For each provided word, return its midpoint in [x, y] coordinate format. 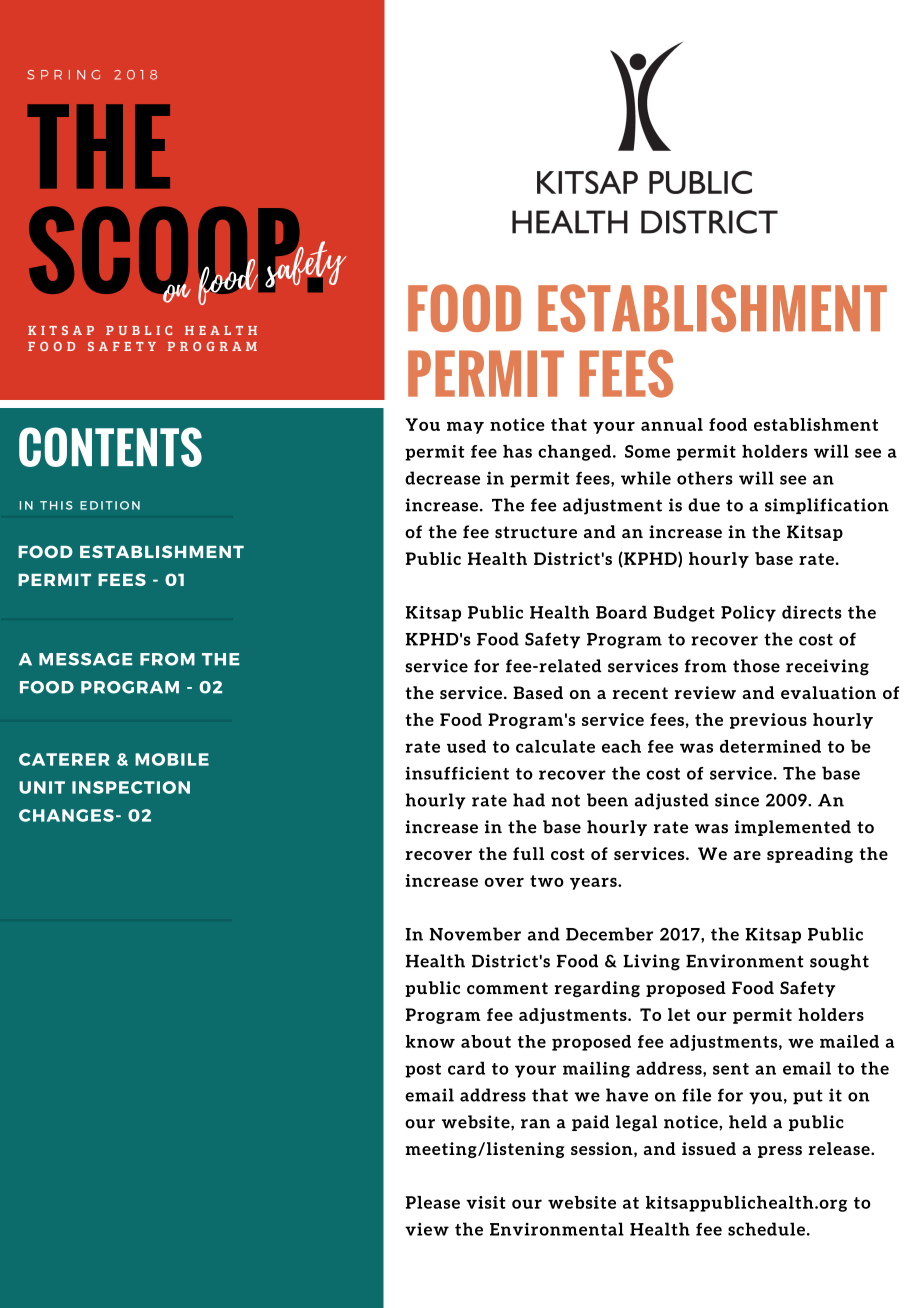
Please [433, 1202]
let [679, 1014]
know [430, 1041]
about [486, 1041]
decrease [442, 478]
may [465, 428]
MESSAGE [86, 659]
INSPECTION [131, 787]
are [747, 855]
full [528, 853]
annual [672, 424]
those [756, 666]
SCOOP [165, 251]
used [466, 746]
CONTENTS [110, 447]
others [705, 478]
